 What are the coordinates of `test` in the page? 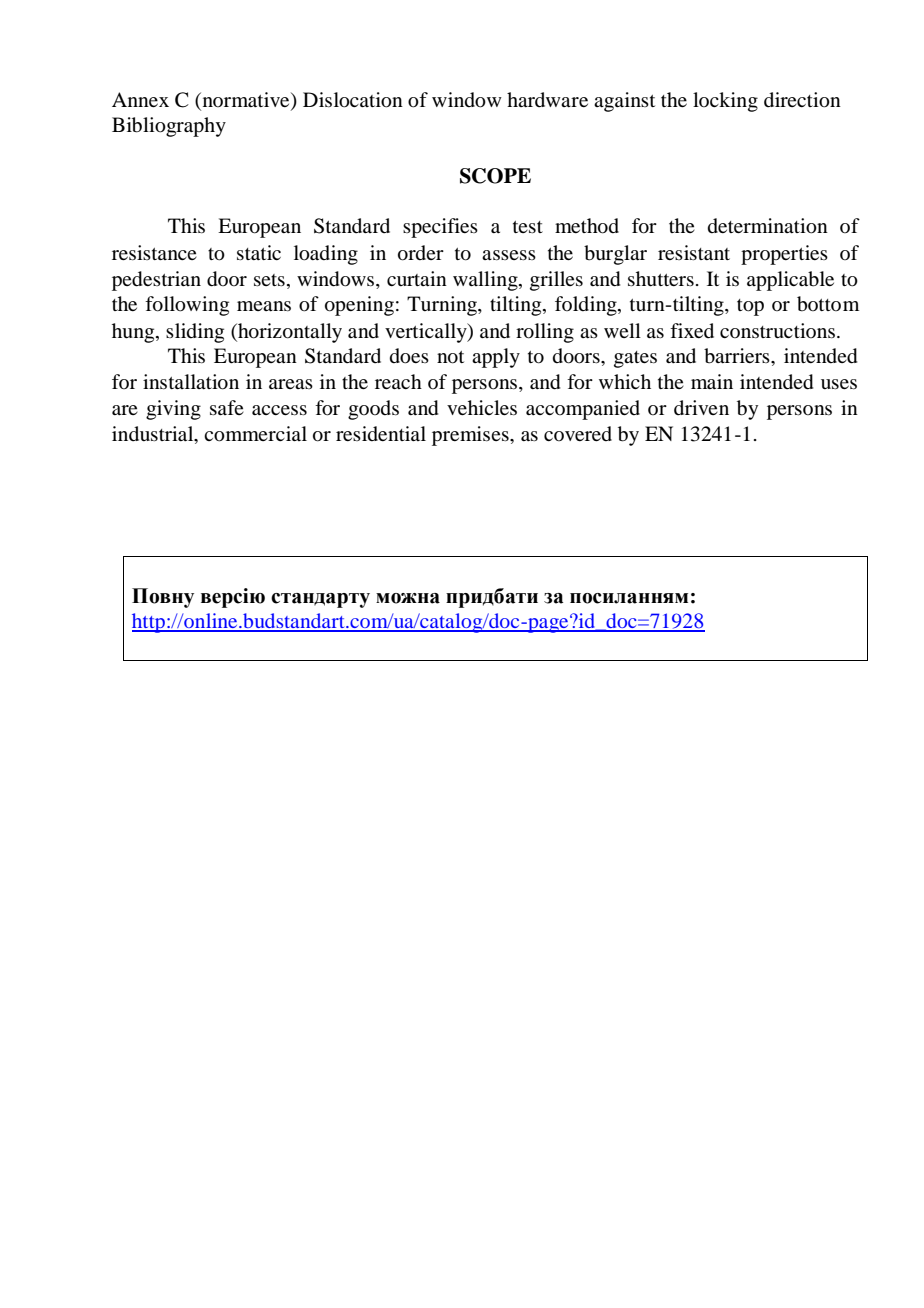 It's located at (528, 227).
